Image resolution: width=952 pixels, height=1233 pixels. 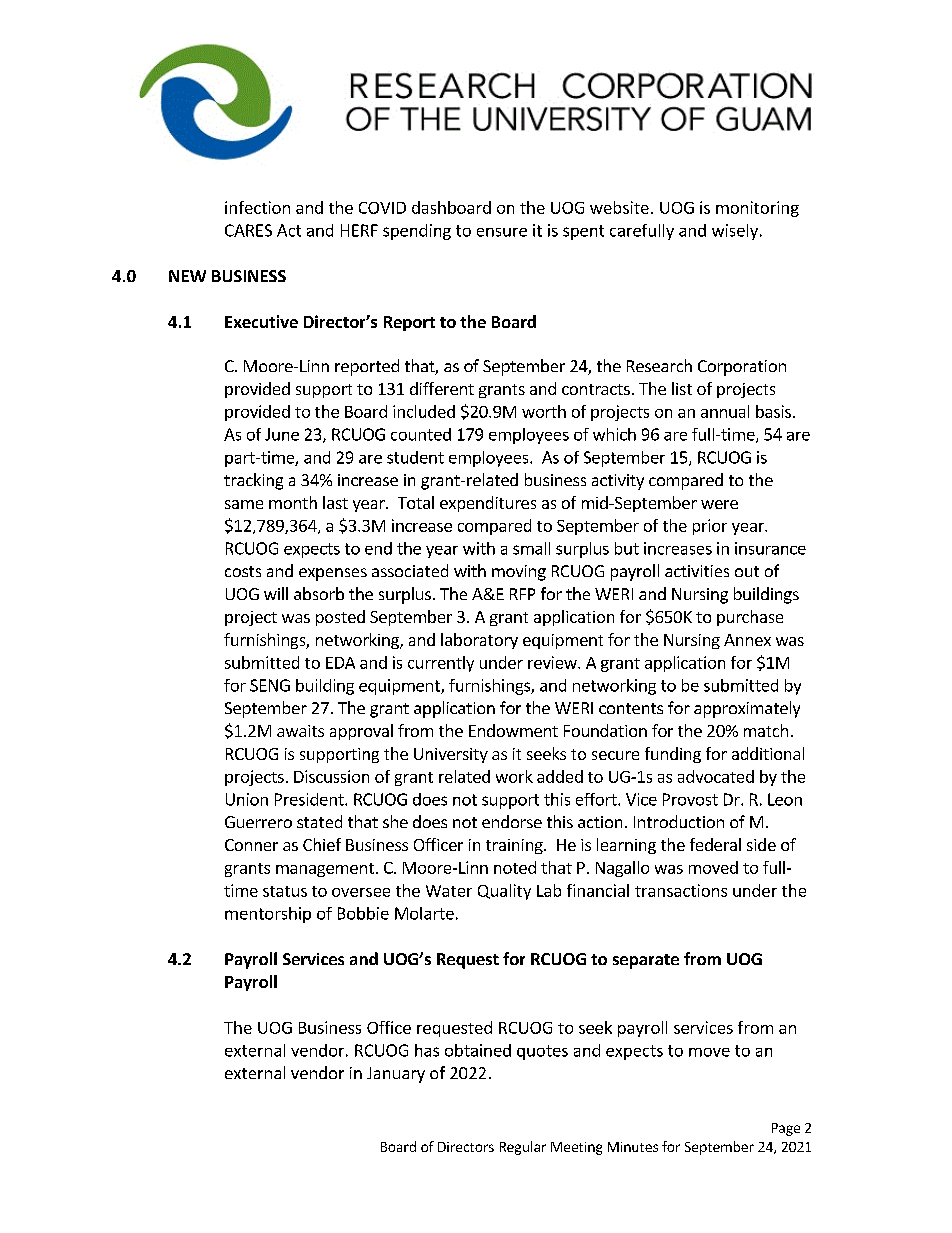 What do you see at coordinates (258, 822) in the document?
I see `Guerrero` at bounding box center [258, 822].
